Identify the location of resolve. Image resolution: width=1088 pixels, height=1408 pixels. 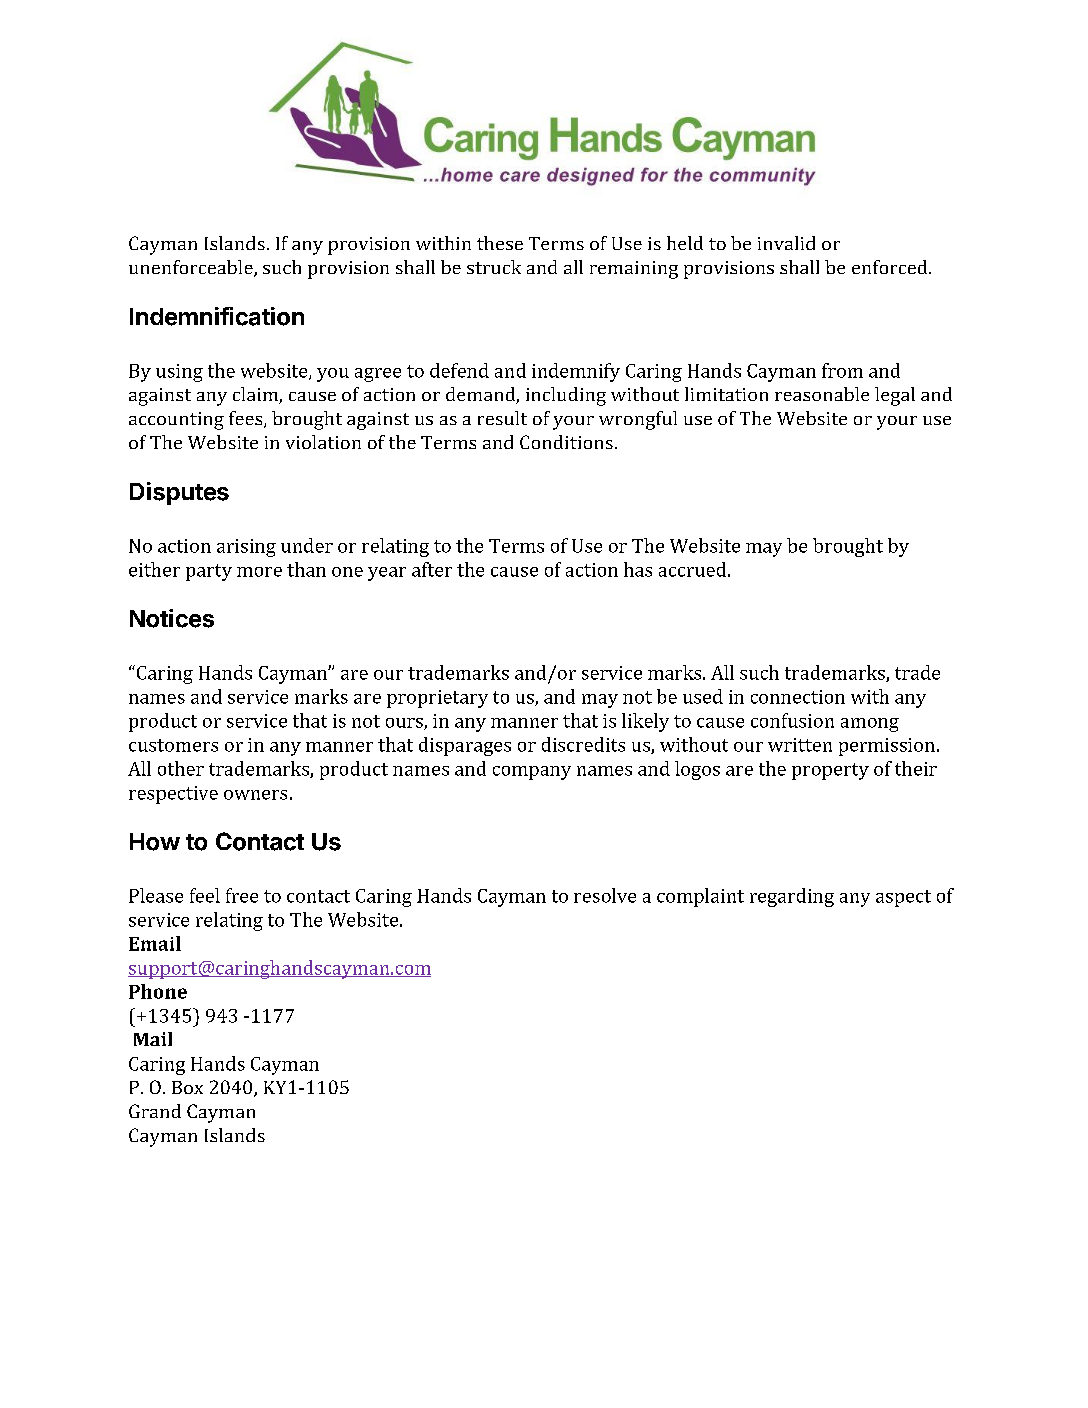
(605, 895).
